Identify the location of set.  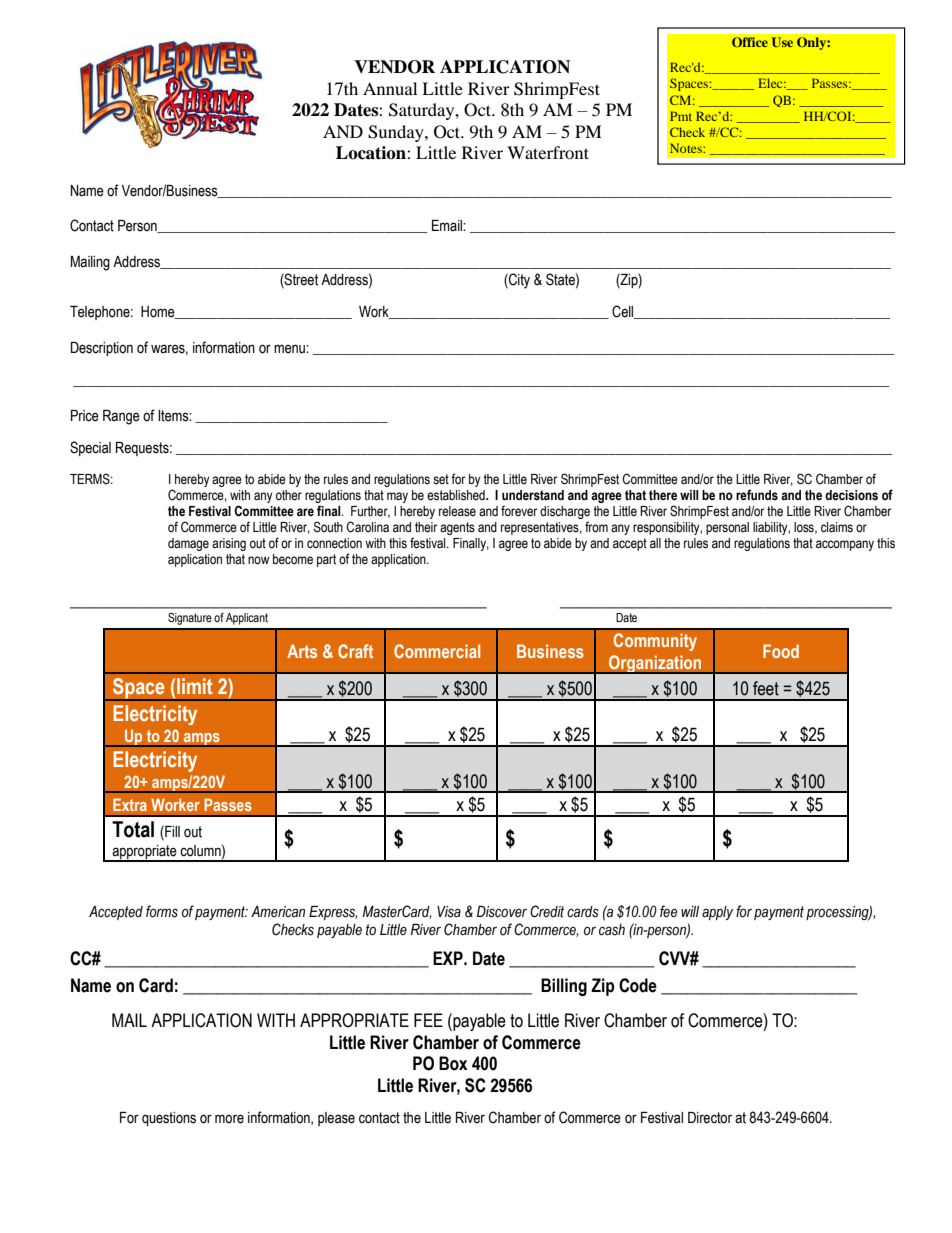
(441, 479).
